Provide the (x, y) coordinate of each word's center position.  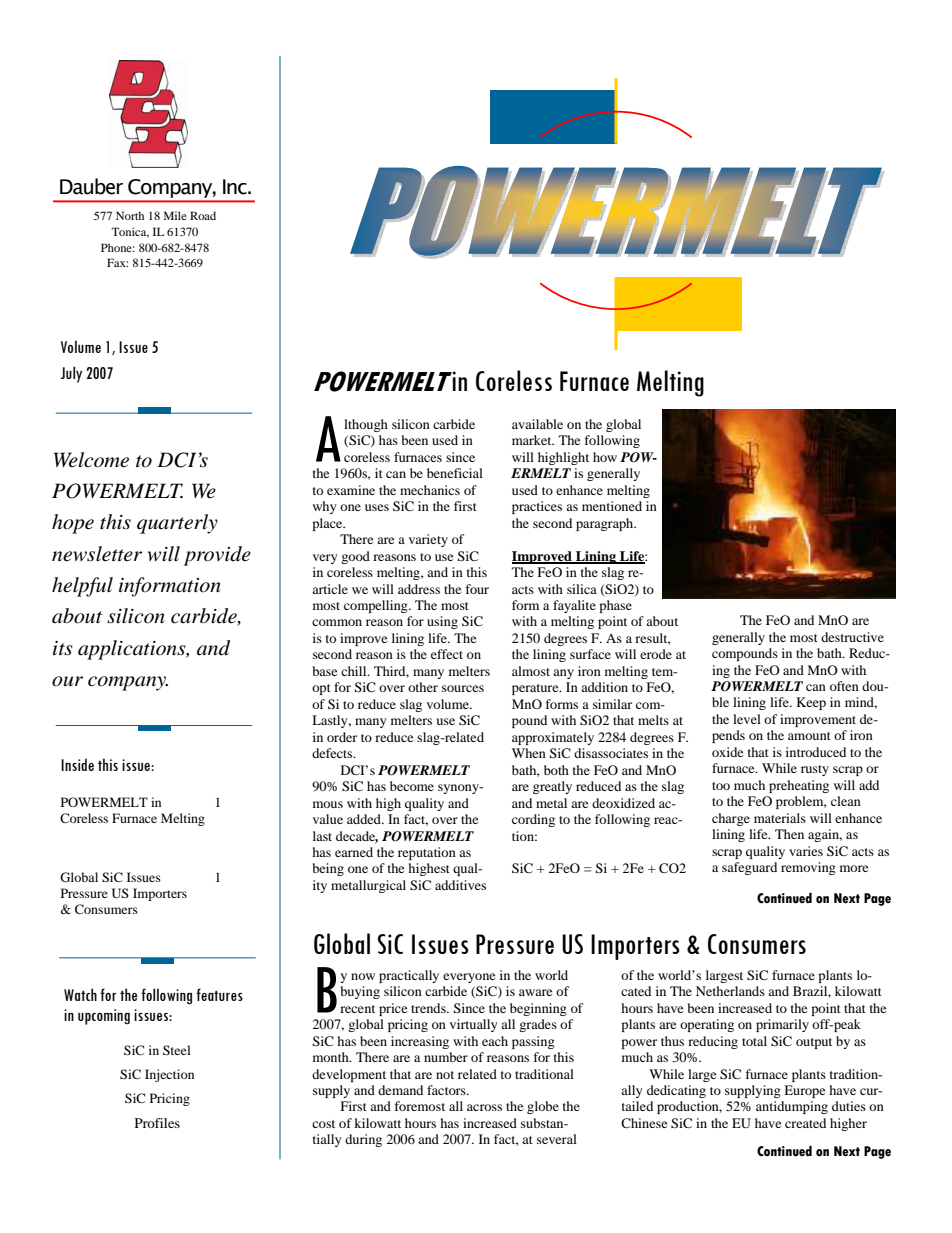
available (537, 424)
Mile (175, 215)
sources (463, 688)
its (63, 648)
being (328, 869)
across (484, 1107)
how (605, 457)
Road (203, 215)
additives (460, 885)
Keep (811, 703)
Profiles (157, 1123)
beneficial (455, 473)
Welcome (91, 460)
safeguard (749, 868)
